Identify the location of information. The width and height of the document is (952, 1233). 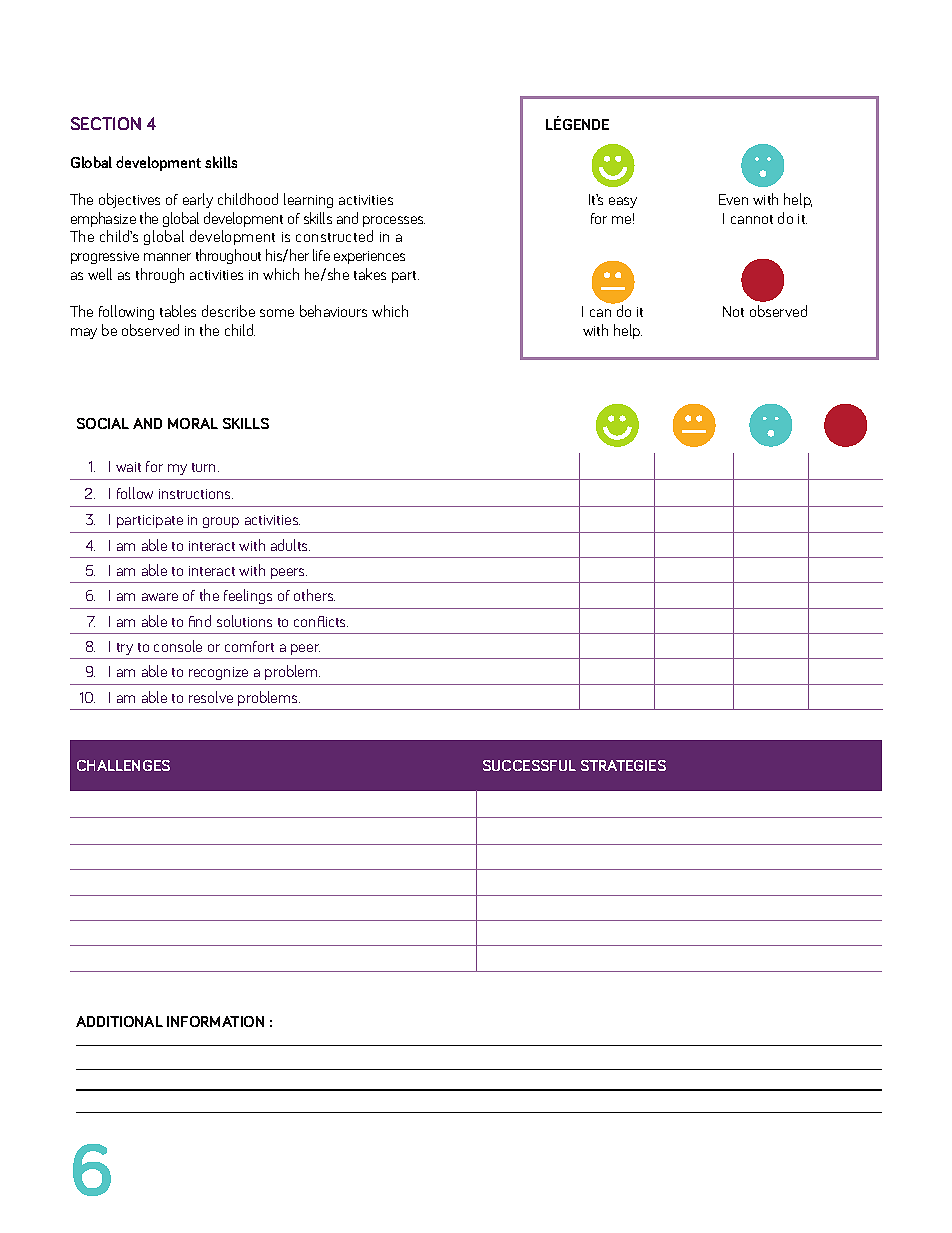
(215, 1021).
